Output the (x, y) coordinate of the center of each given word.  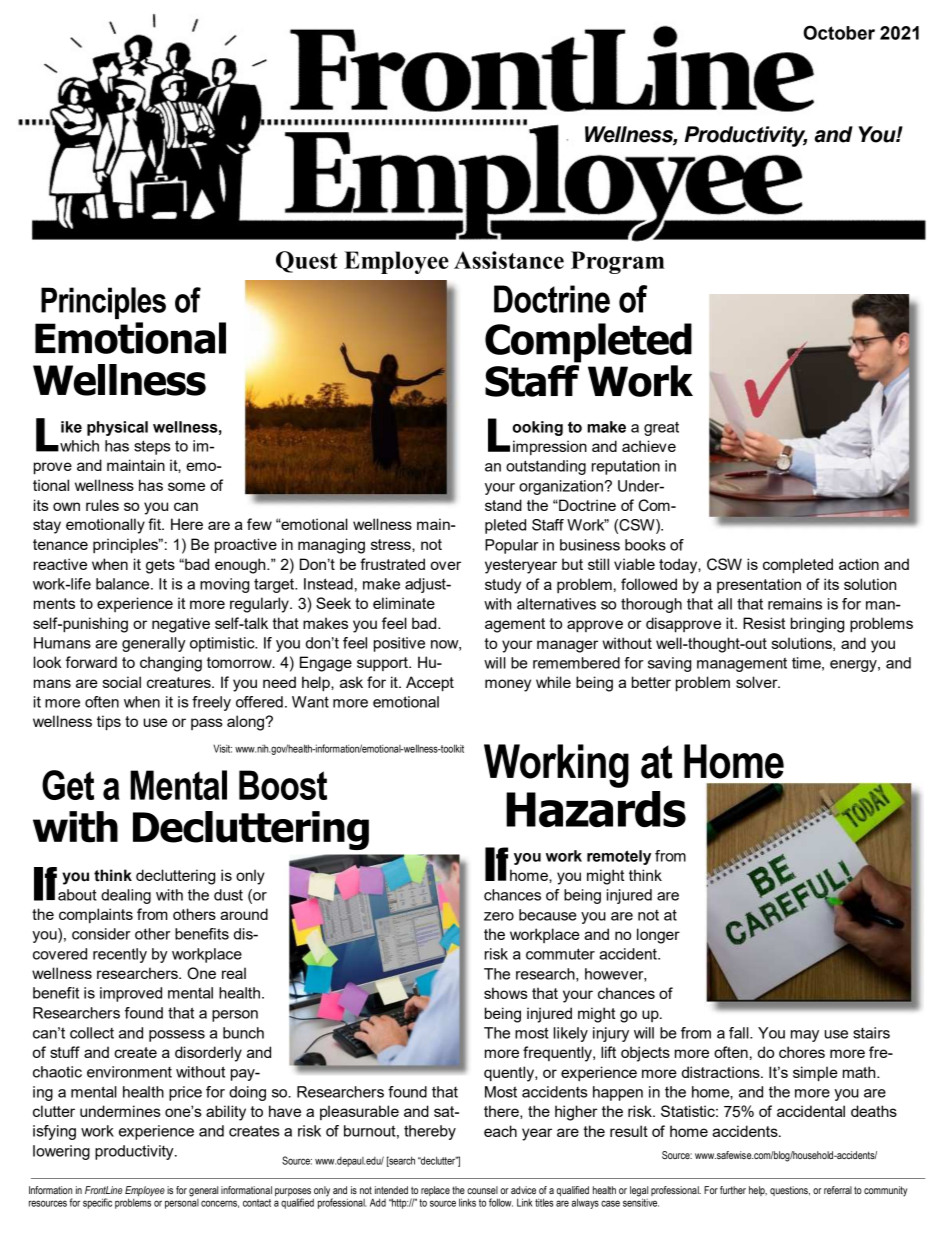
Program (618, 262)
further (733, 1190)
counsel (482, 1190)
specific (97, 1203)
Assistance (509, 260)
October (839, 32)
